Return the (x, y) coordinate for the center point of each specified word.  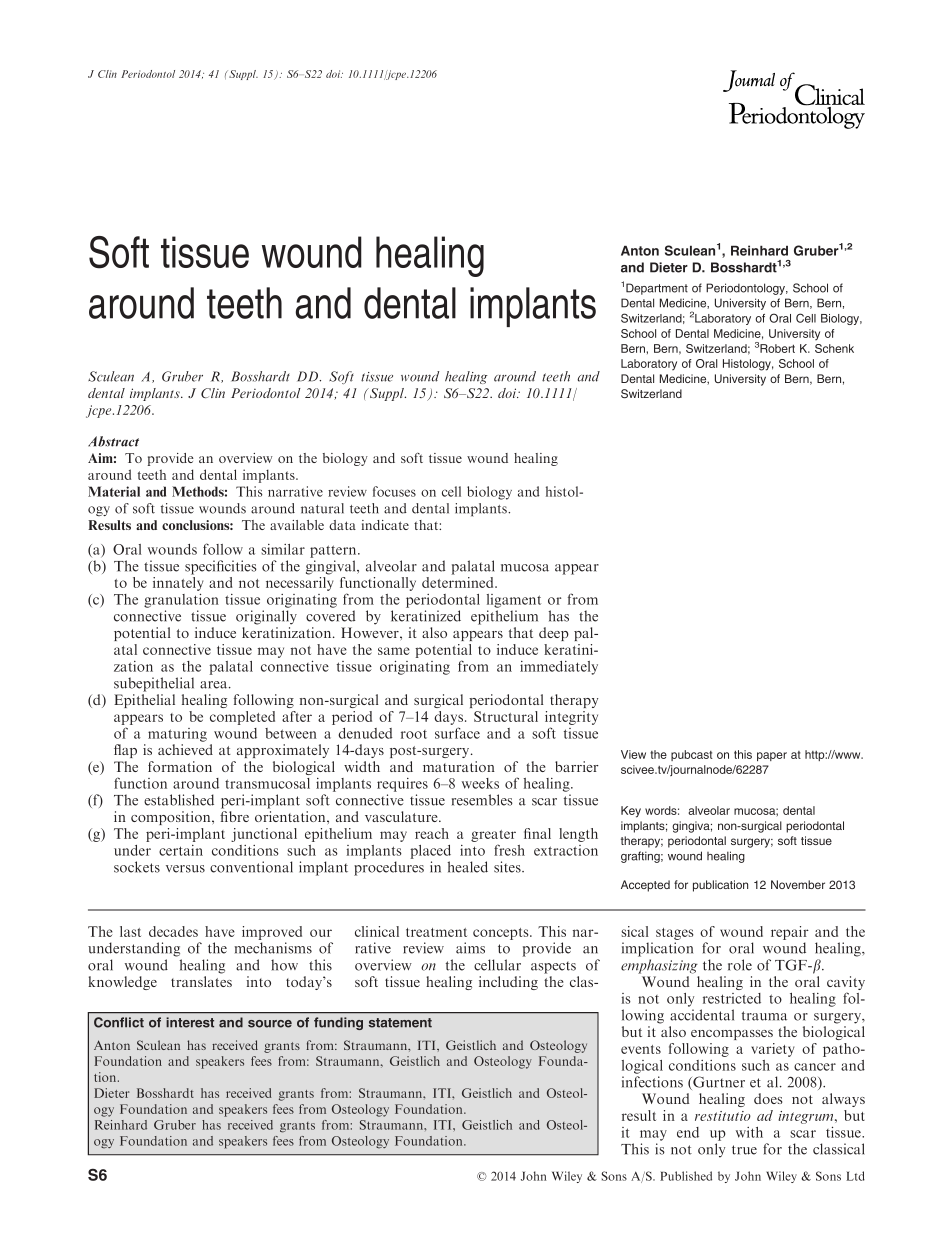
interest (190, 1022)
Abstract (113, 441)
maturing (177, 735)
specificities (221, 567)
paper (772, 756)
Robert (777, 348)
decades (173, 931)
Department (657, 289)
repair (790, 933)
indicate (385, 525)
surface (457, 733)
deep (554, 634)
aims (470, 948)
